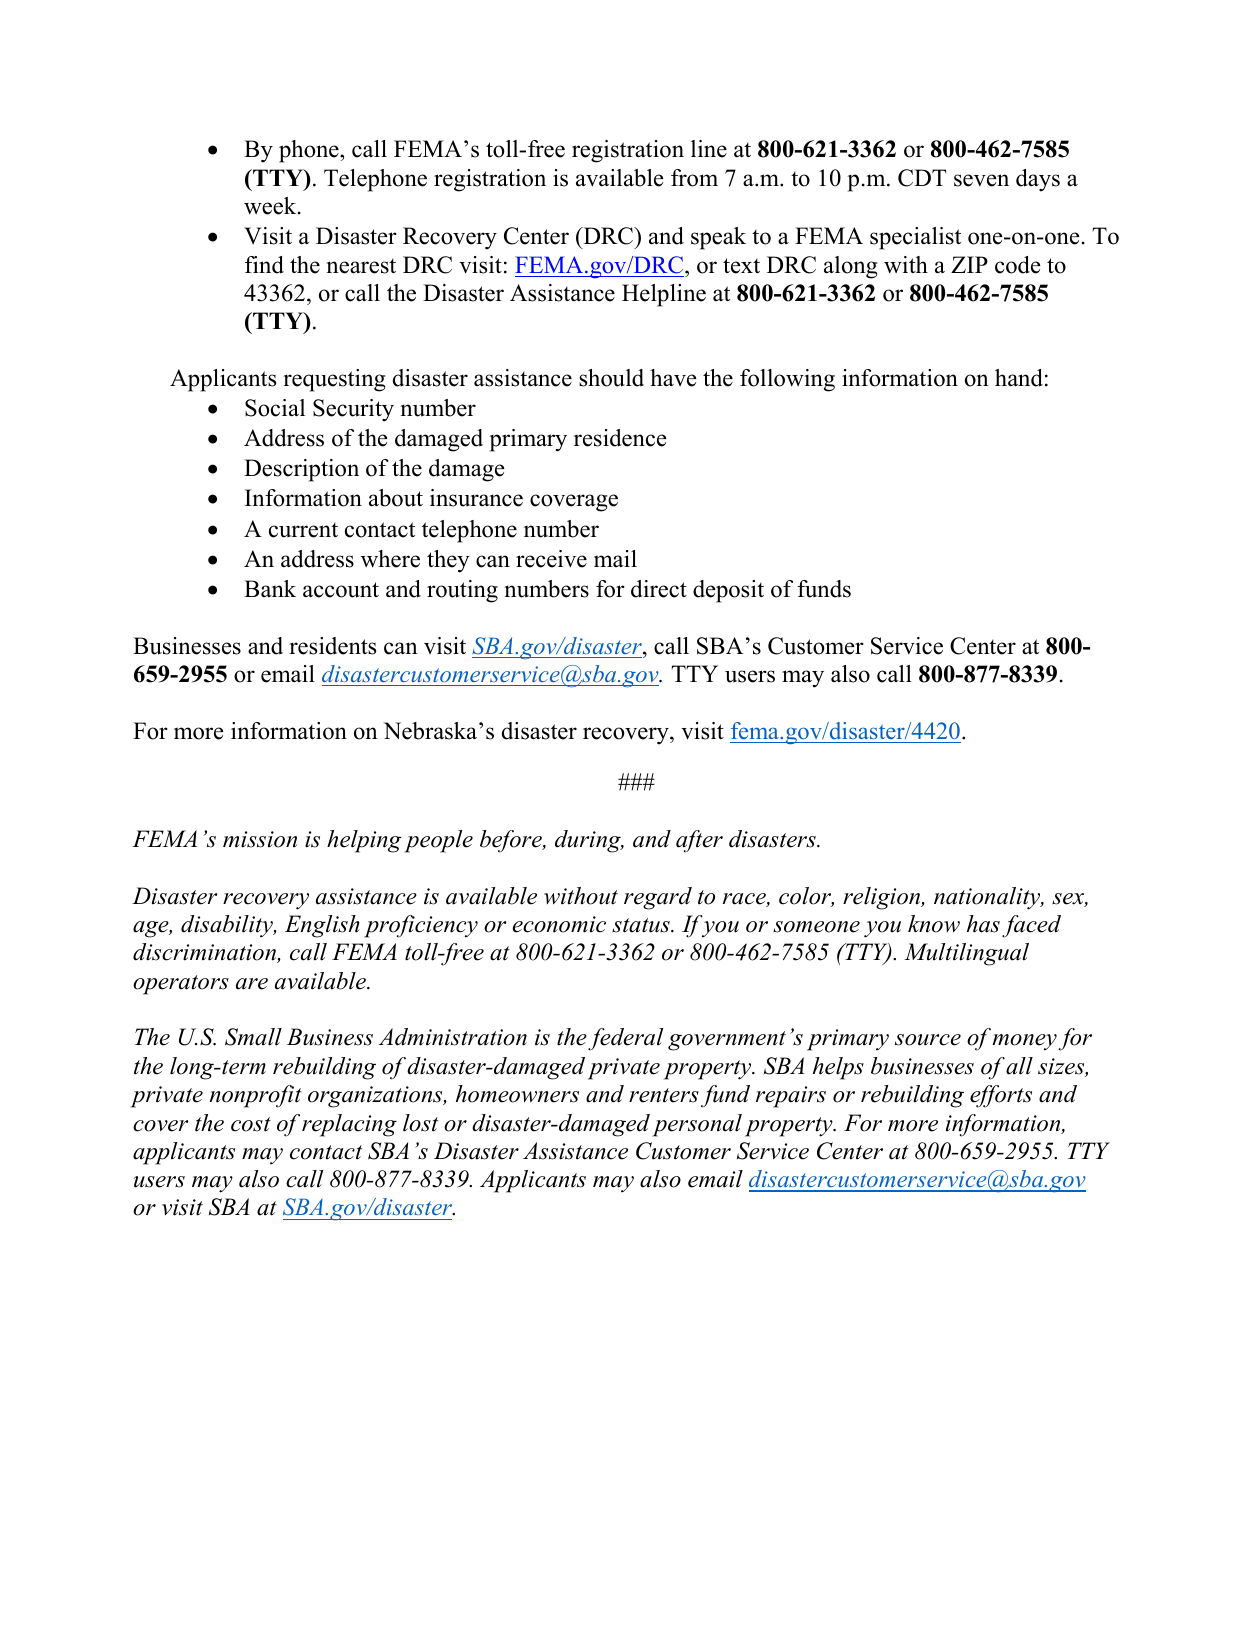 The image size is (1258, 1627). Describe the element at coordinates (332, 646) in the screenshot. I see `residents` at that location.
